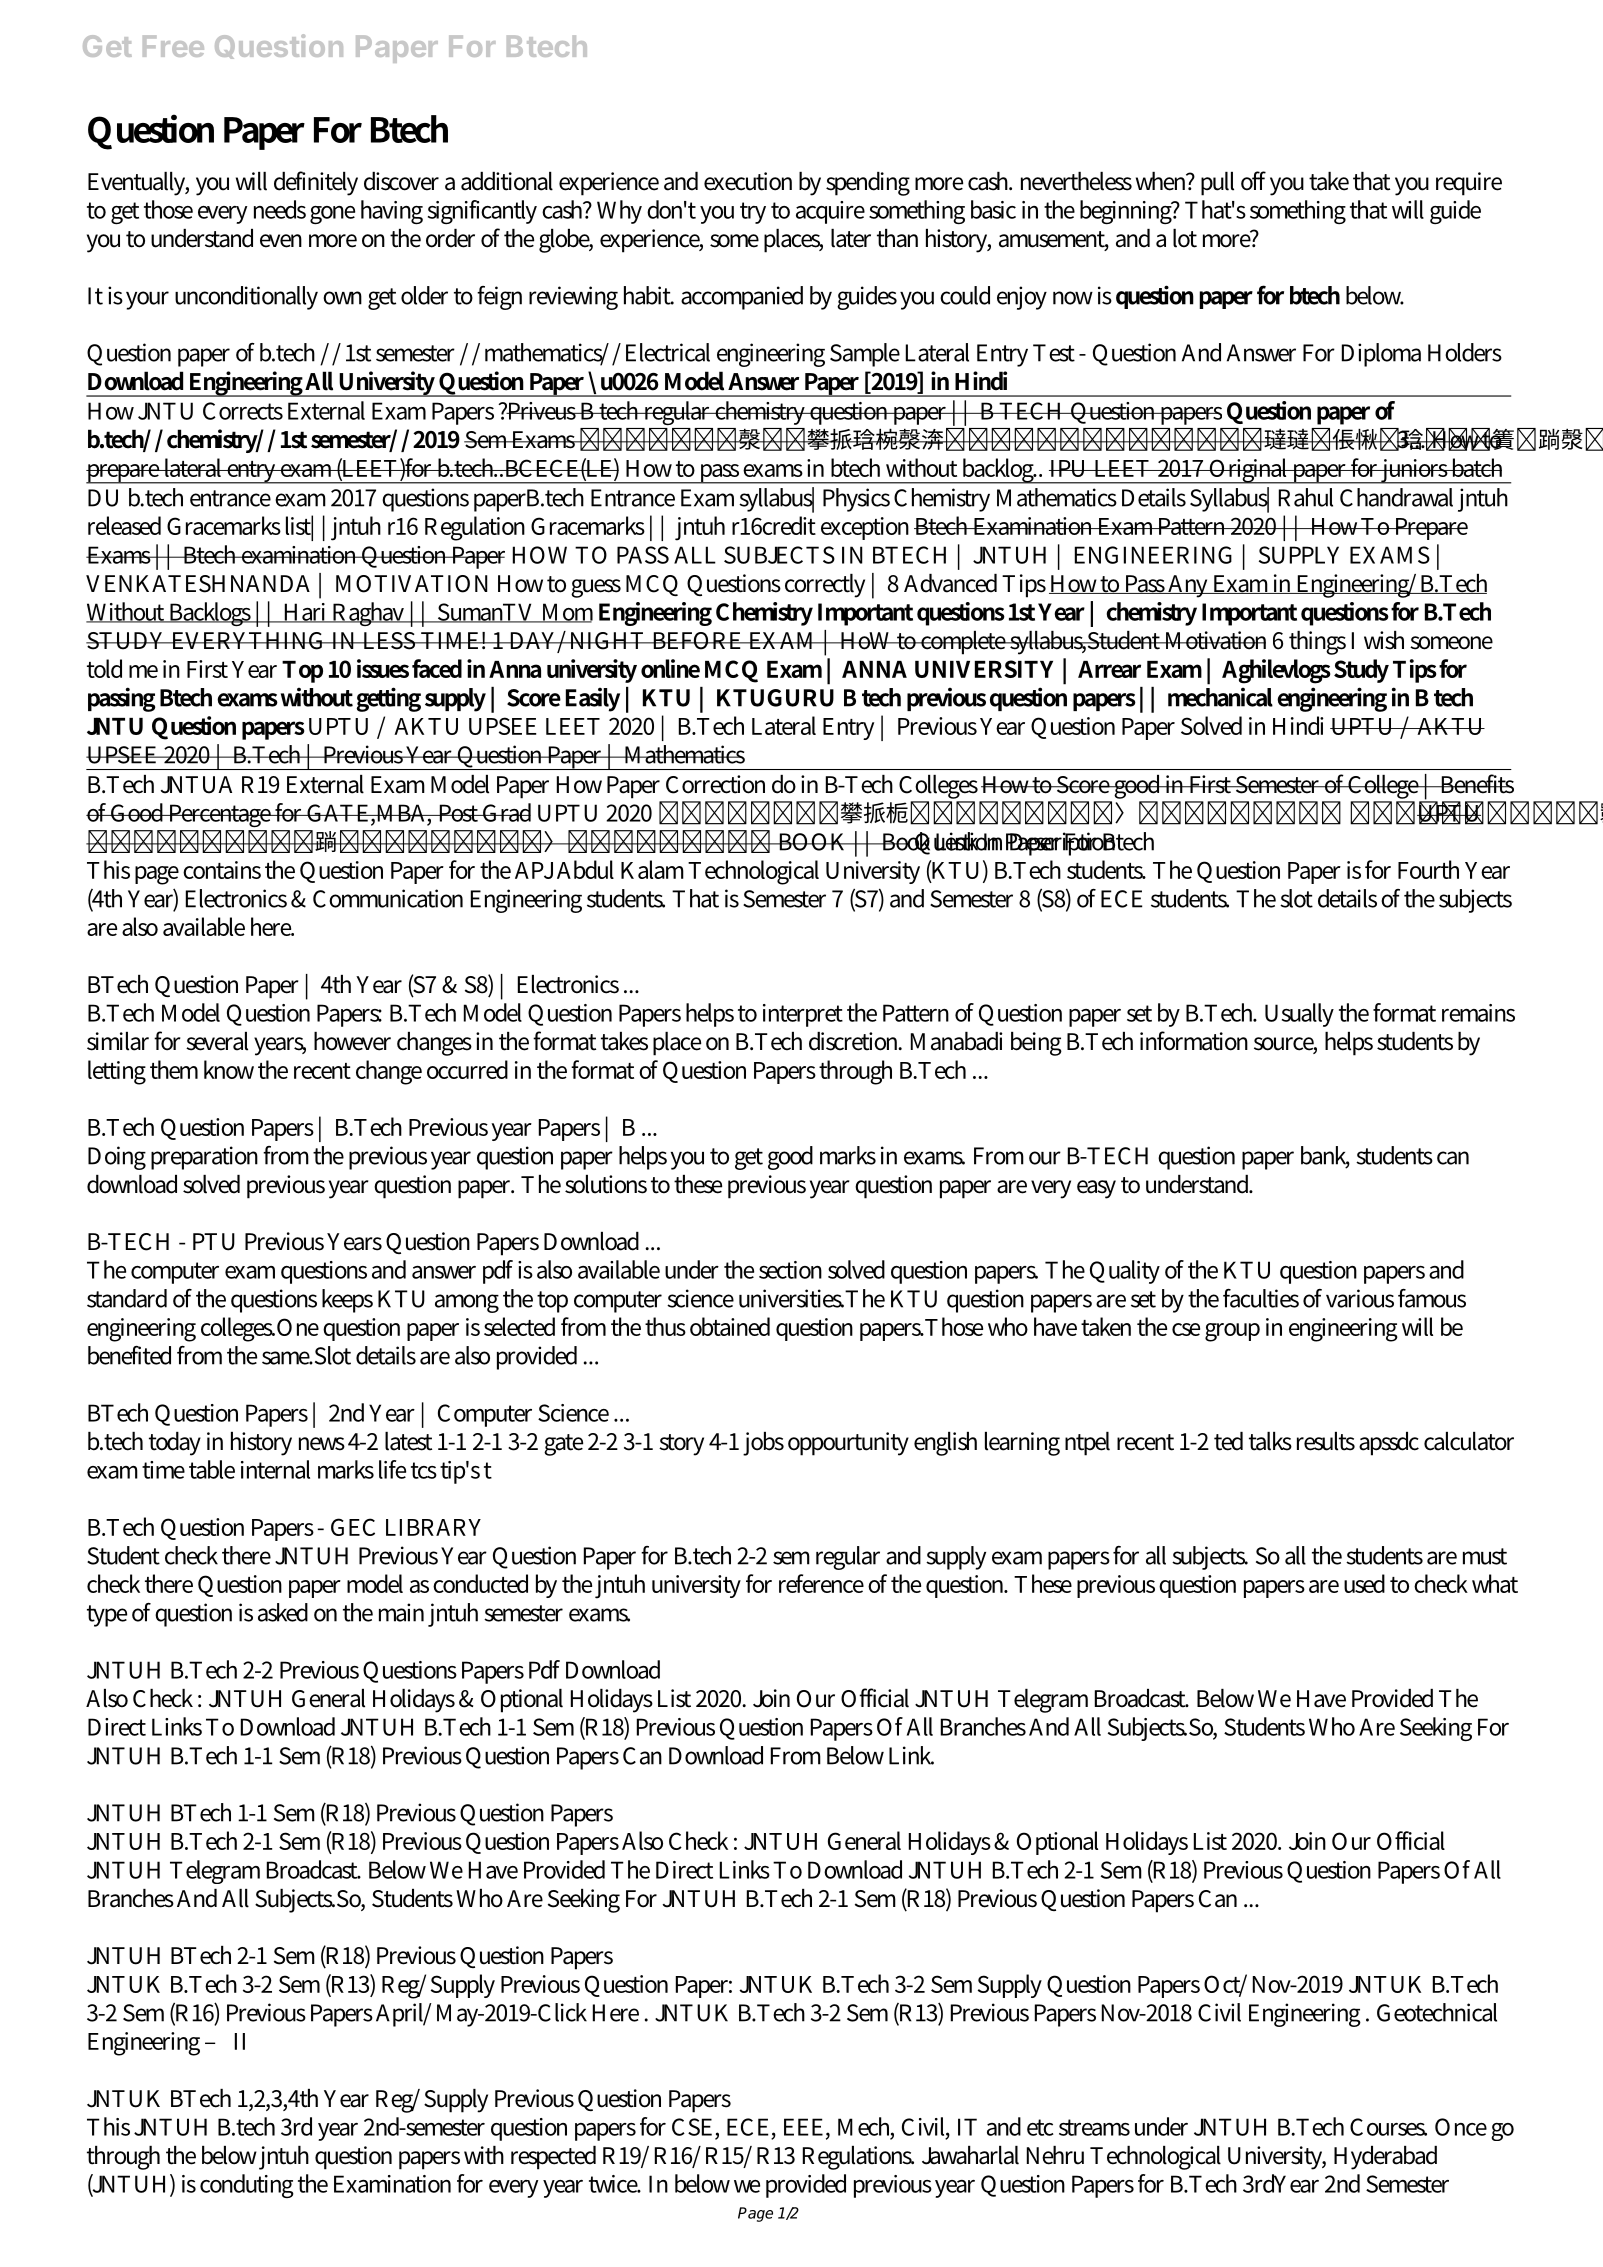 The height and width of the page is (2267, 1603). I want to click on execution, so click(748, 181).
